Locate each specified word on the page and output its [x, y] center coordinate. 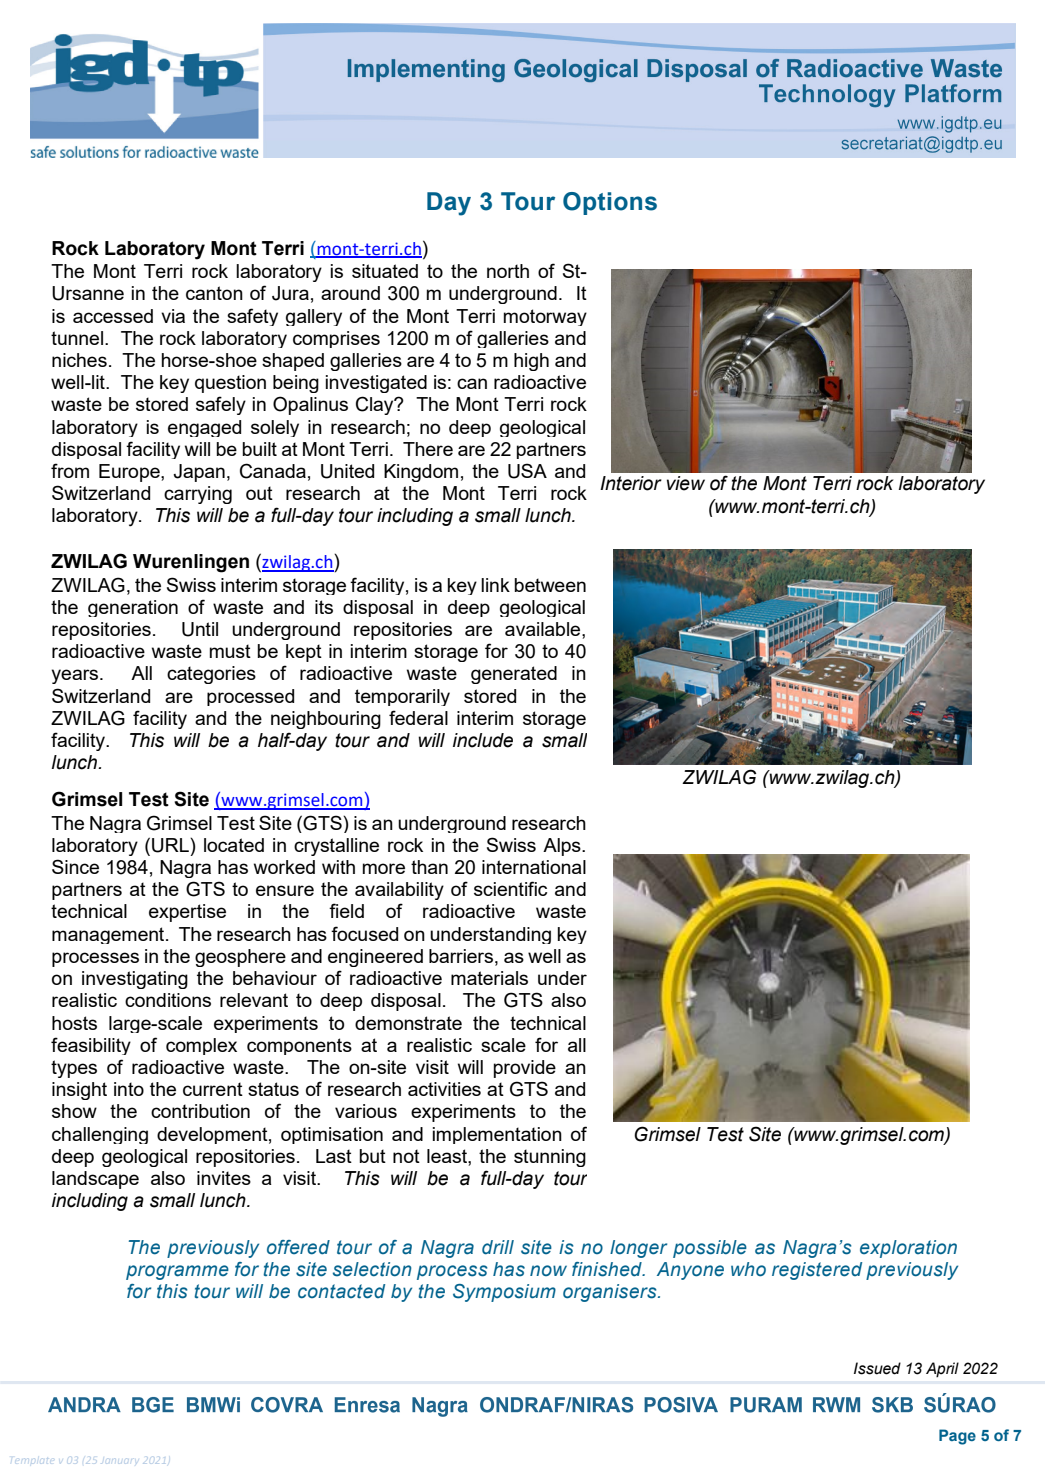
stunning [550, 1158]
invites [224, 1178]
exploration [908, 1249]
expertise [187, 913]
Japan [199, 473]
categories [211, 675]
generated [514, 675]
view [686, 483]
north [508, 271]
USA [527, 471]
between [550, 585]
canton [214, 293]
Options [610, 203]
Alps [563, 847]
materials [489, 978]
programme [177, 1272]
